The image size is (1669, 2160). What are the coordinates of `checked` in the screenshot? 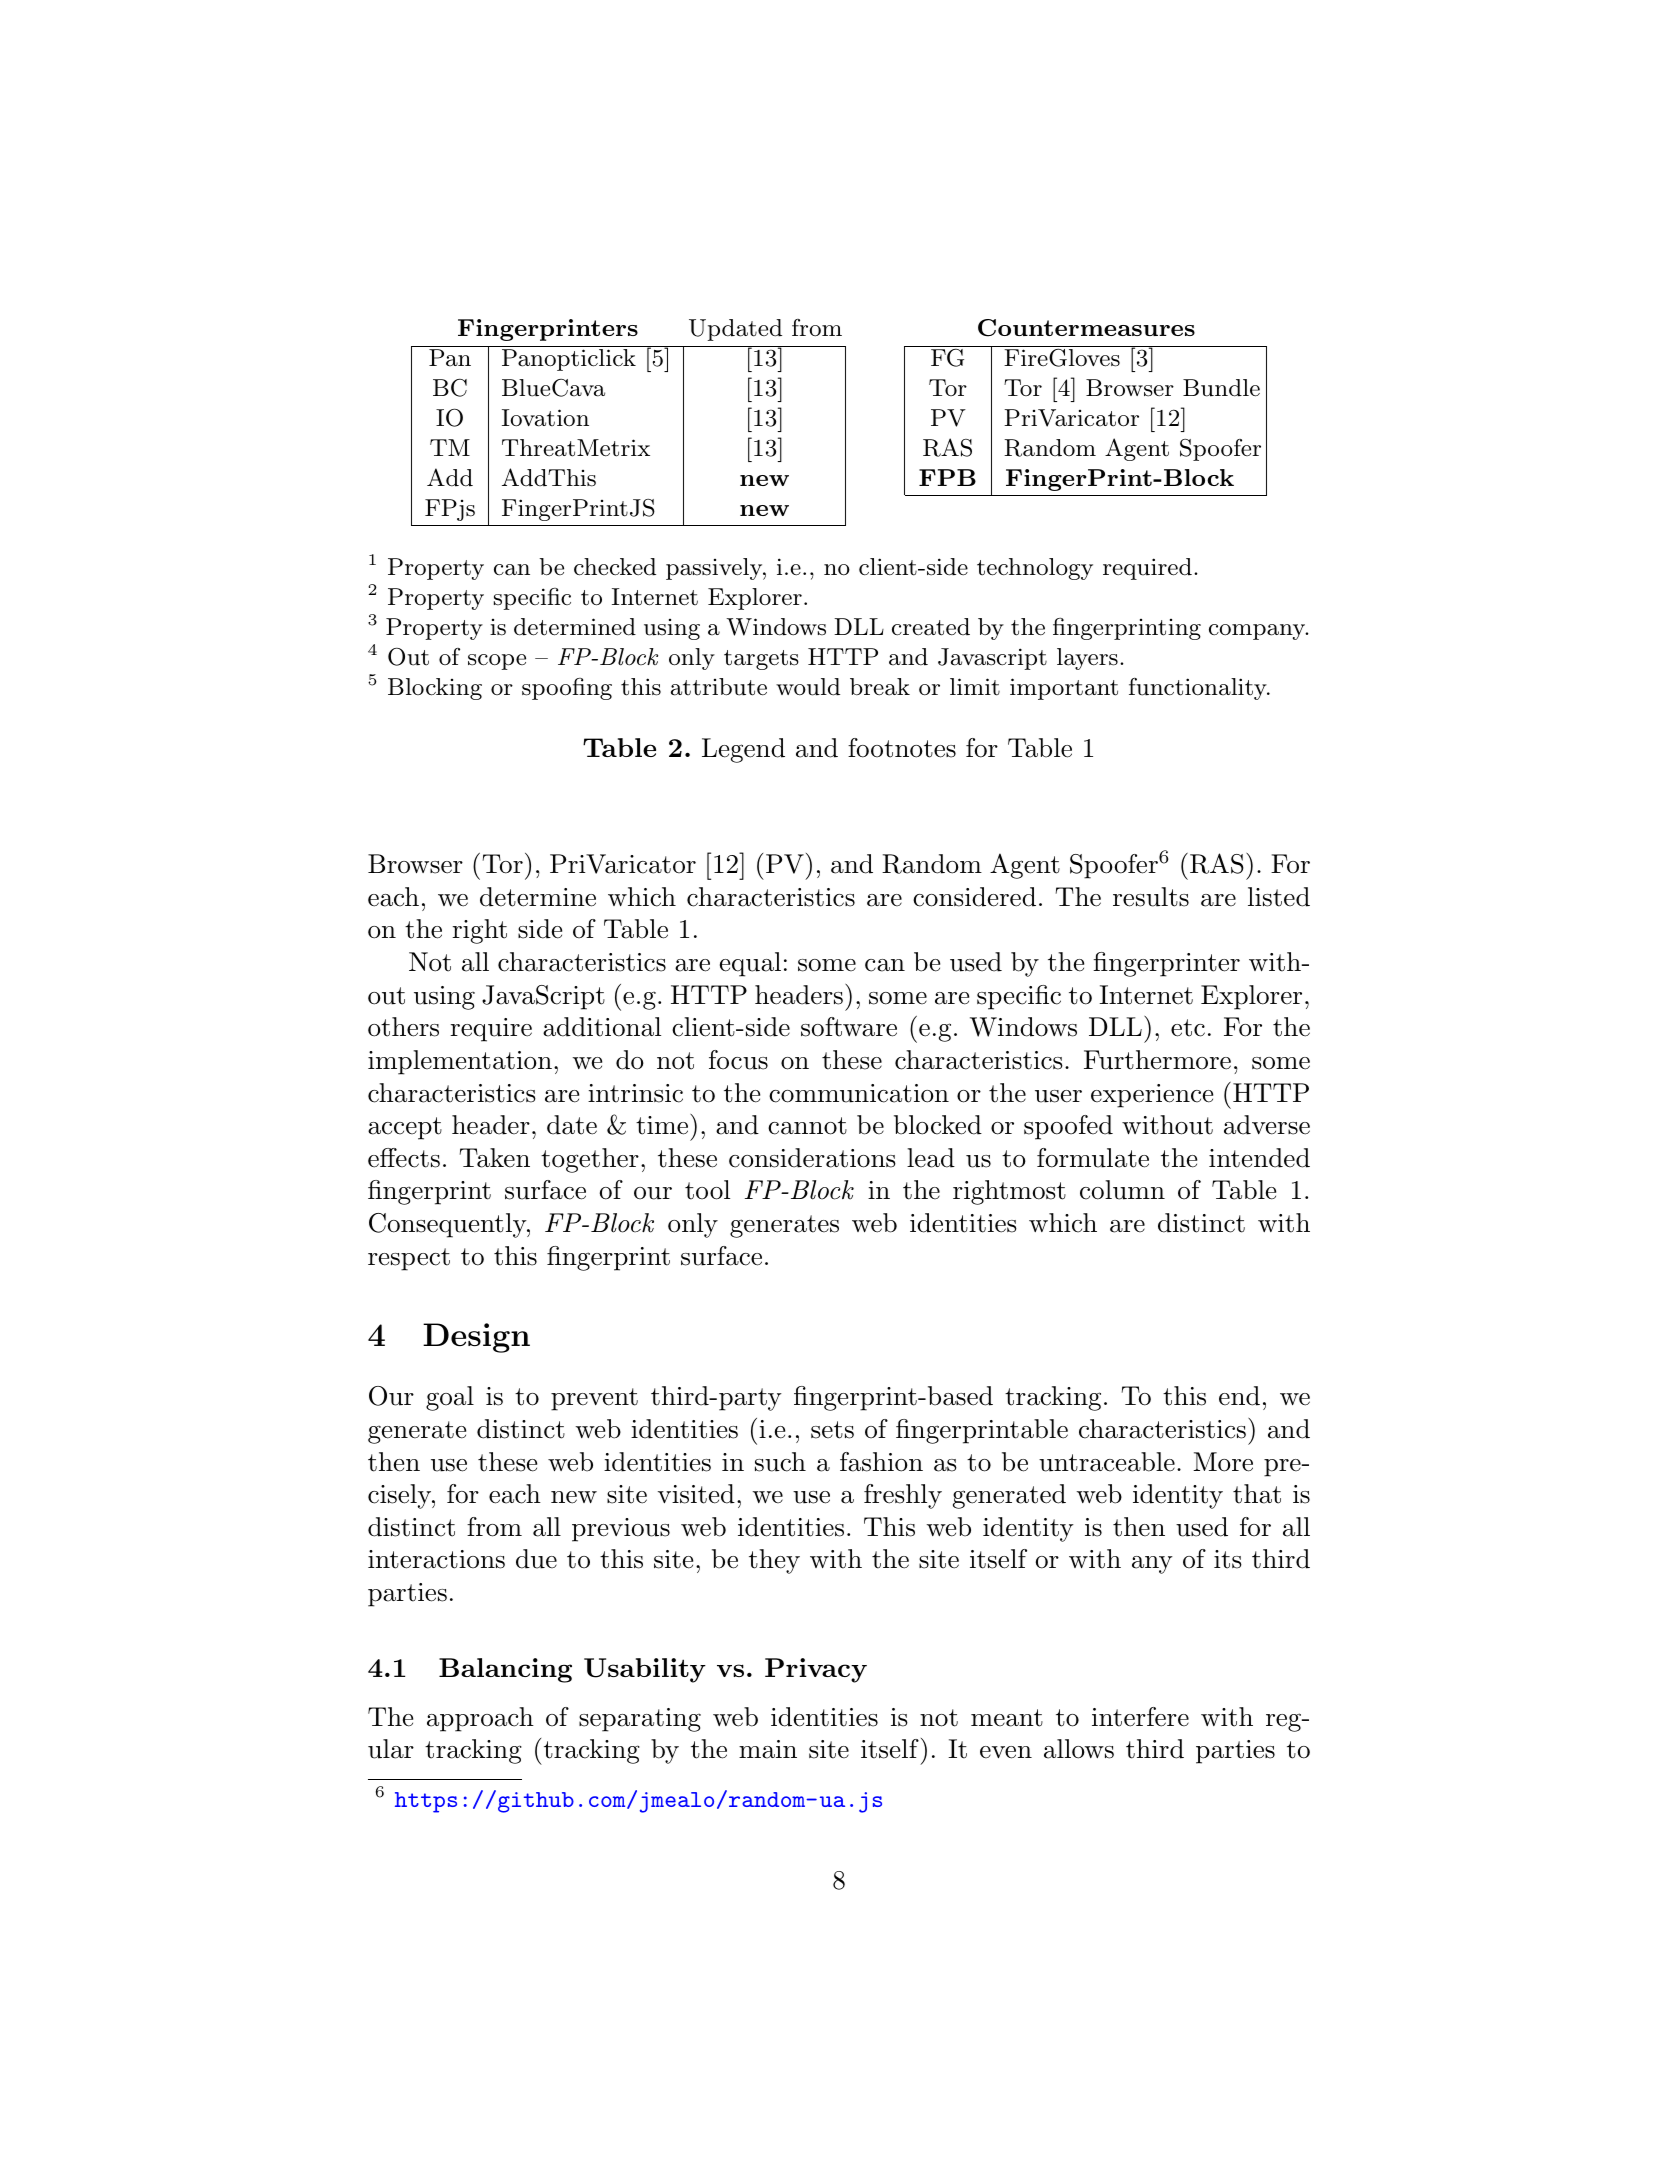 It's located at (615, 567).
